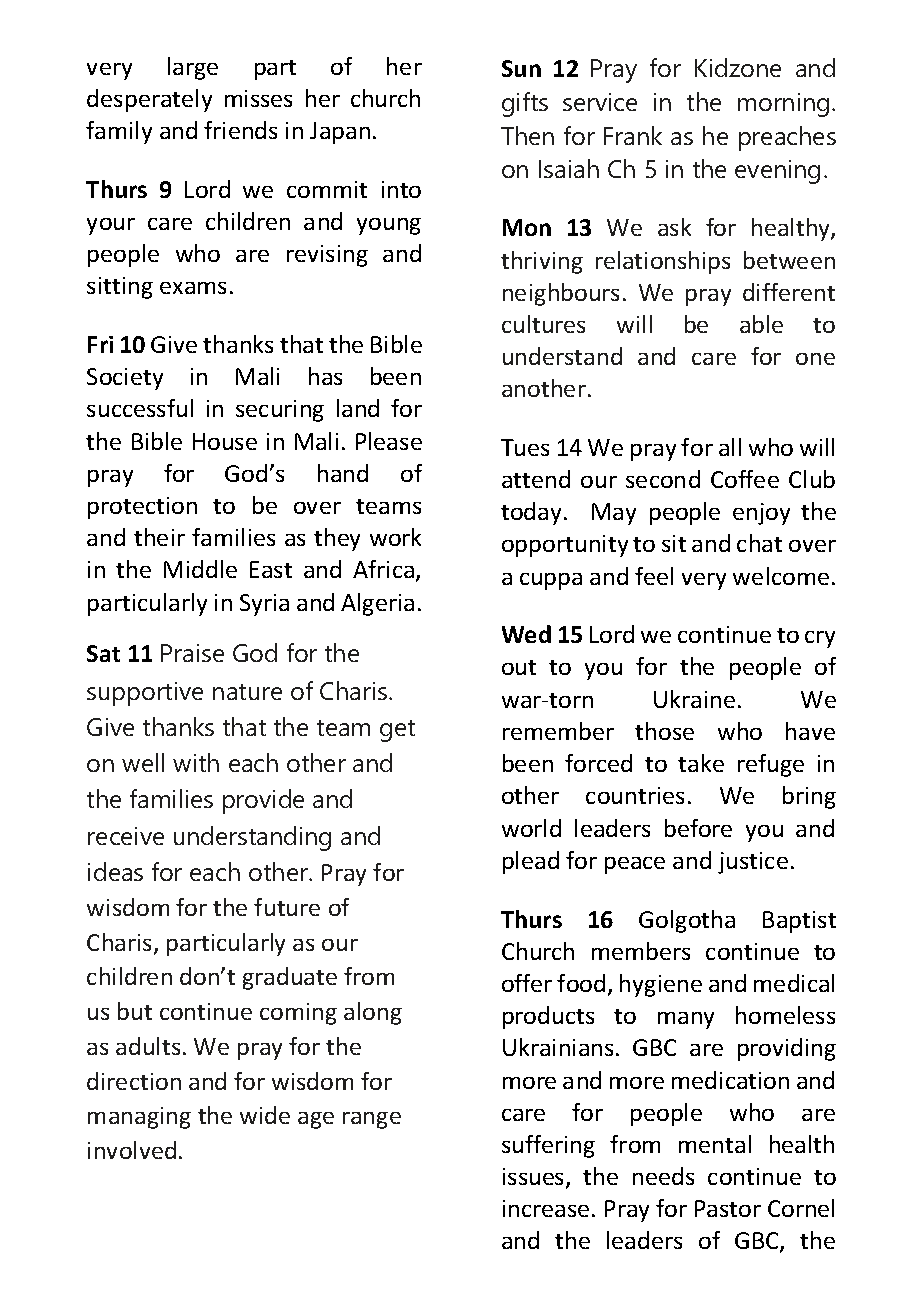 The image size is (924, 1308). Describe the element at coordinates (783, 105) in the image. I see `morning` at that location.
